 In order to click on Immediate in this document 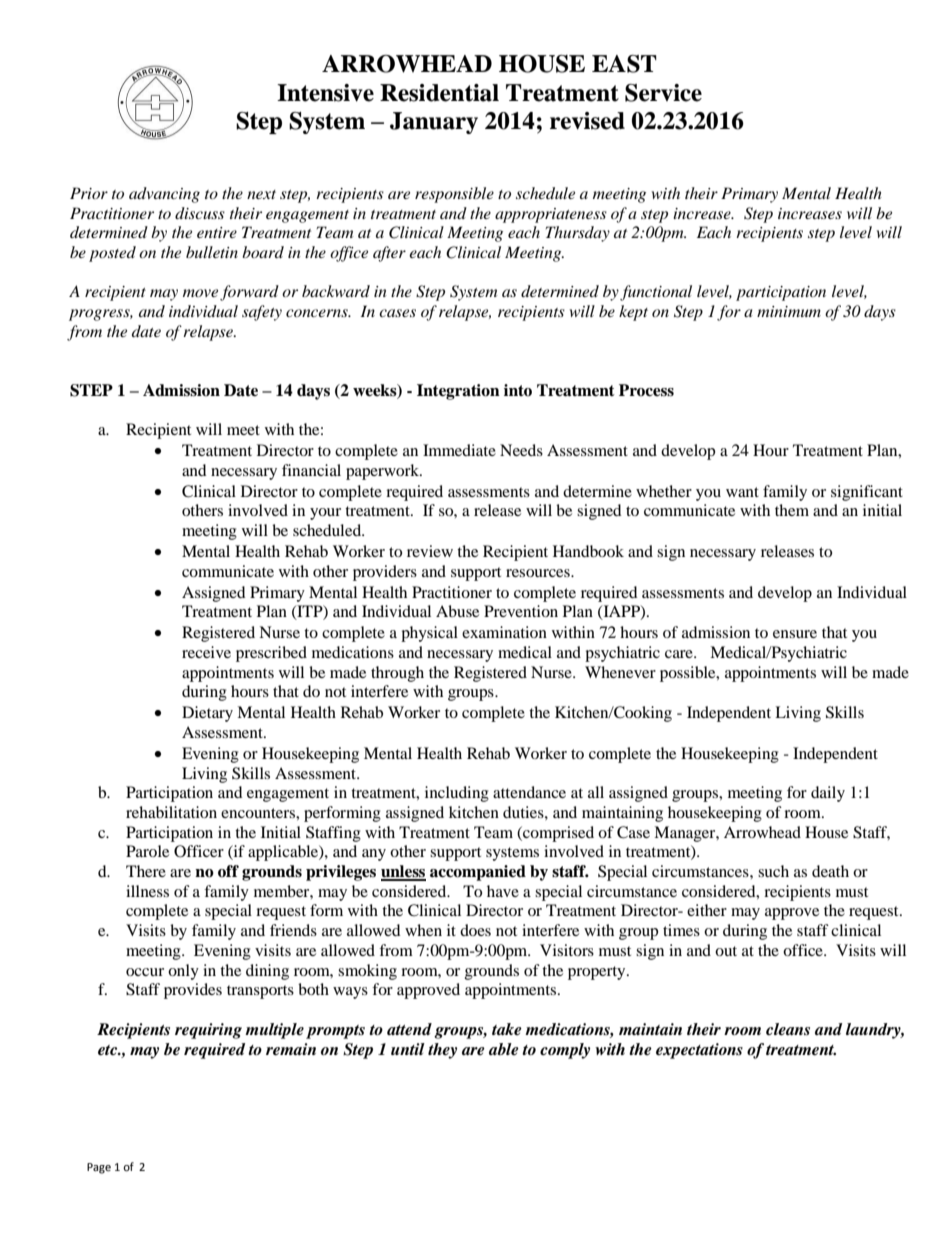, I will do `click(459, 450)`.
